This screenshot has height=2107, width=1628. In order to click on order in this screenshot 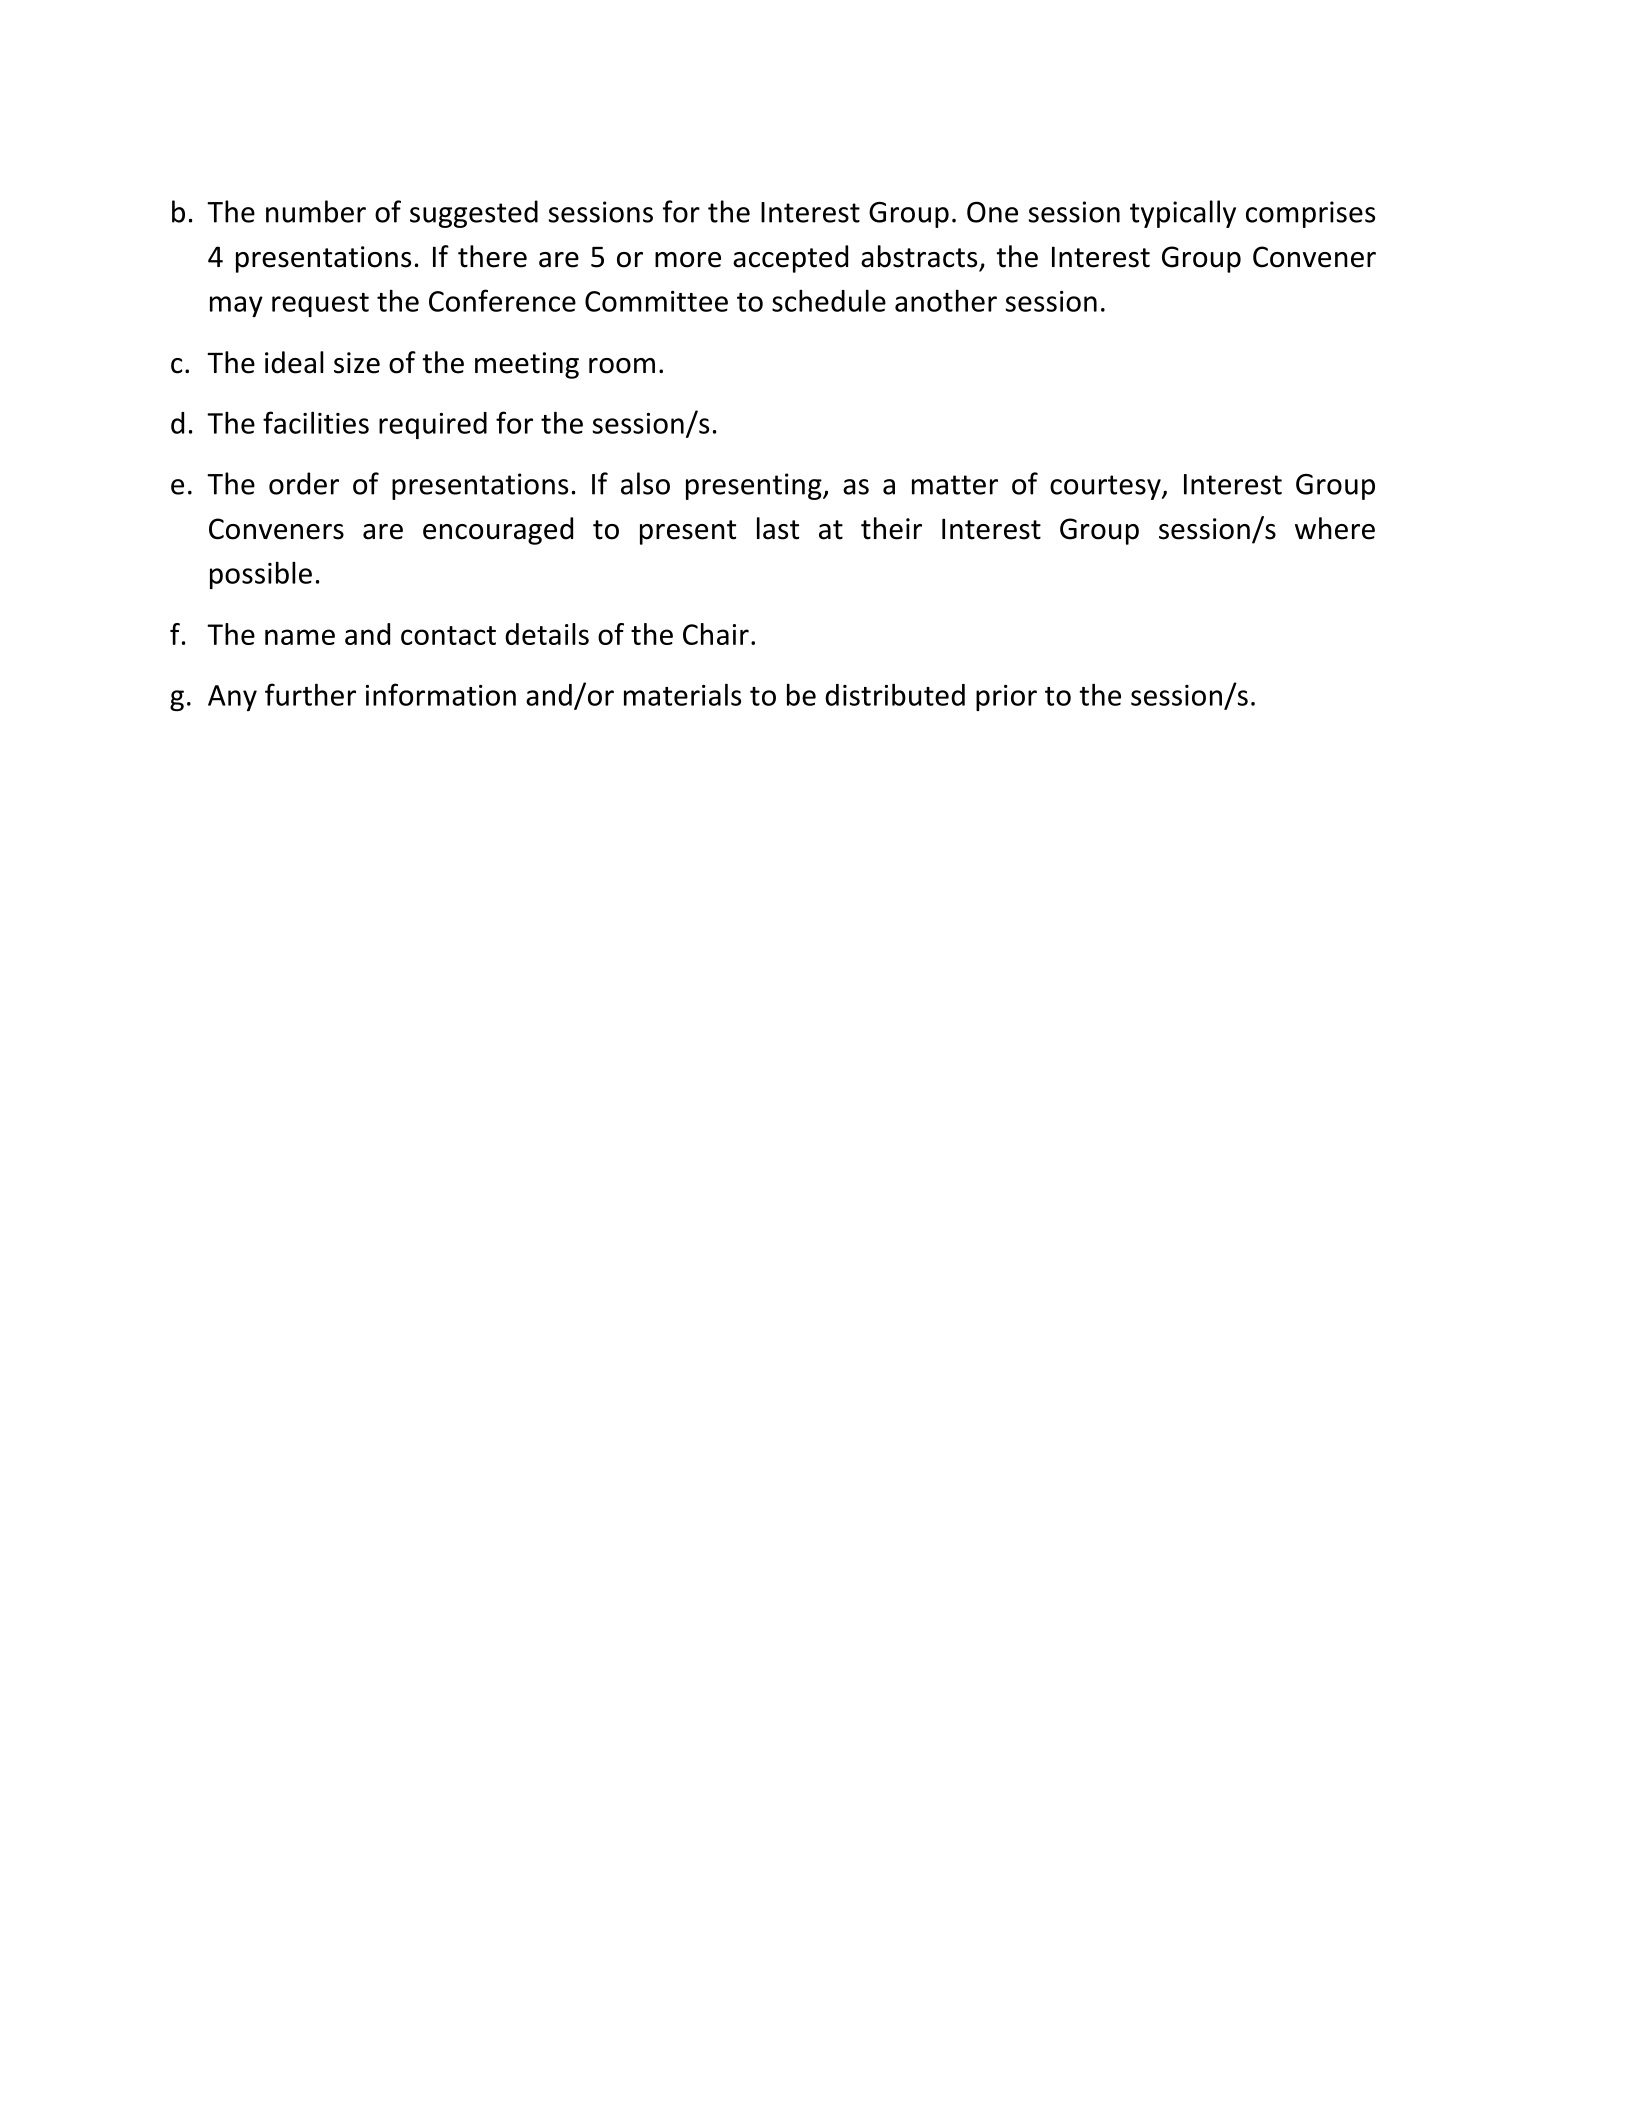, I will do `click(304, 483)`.
